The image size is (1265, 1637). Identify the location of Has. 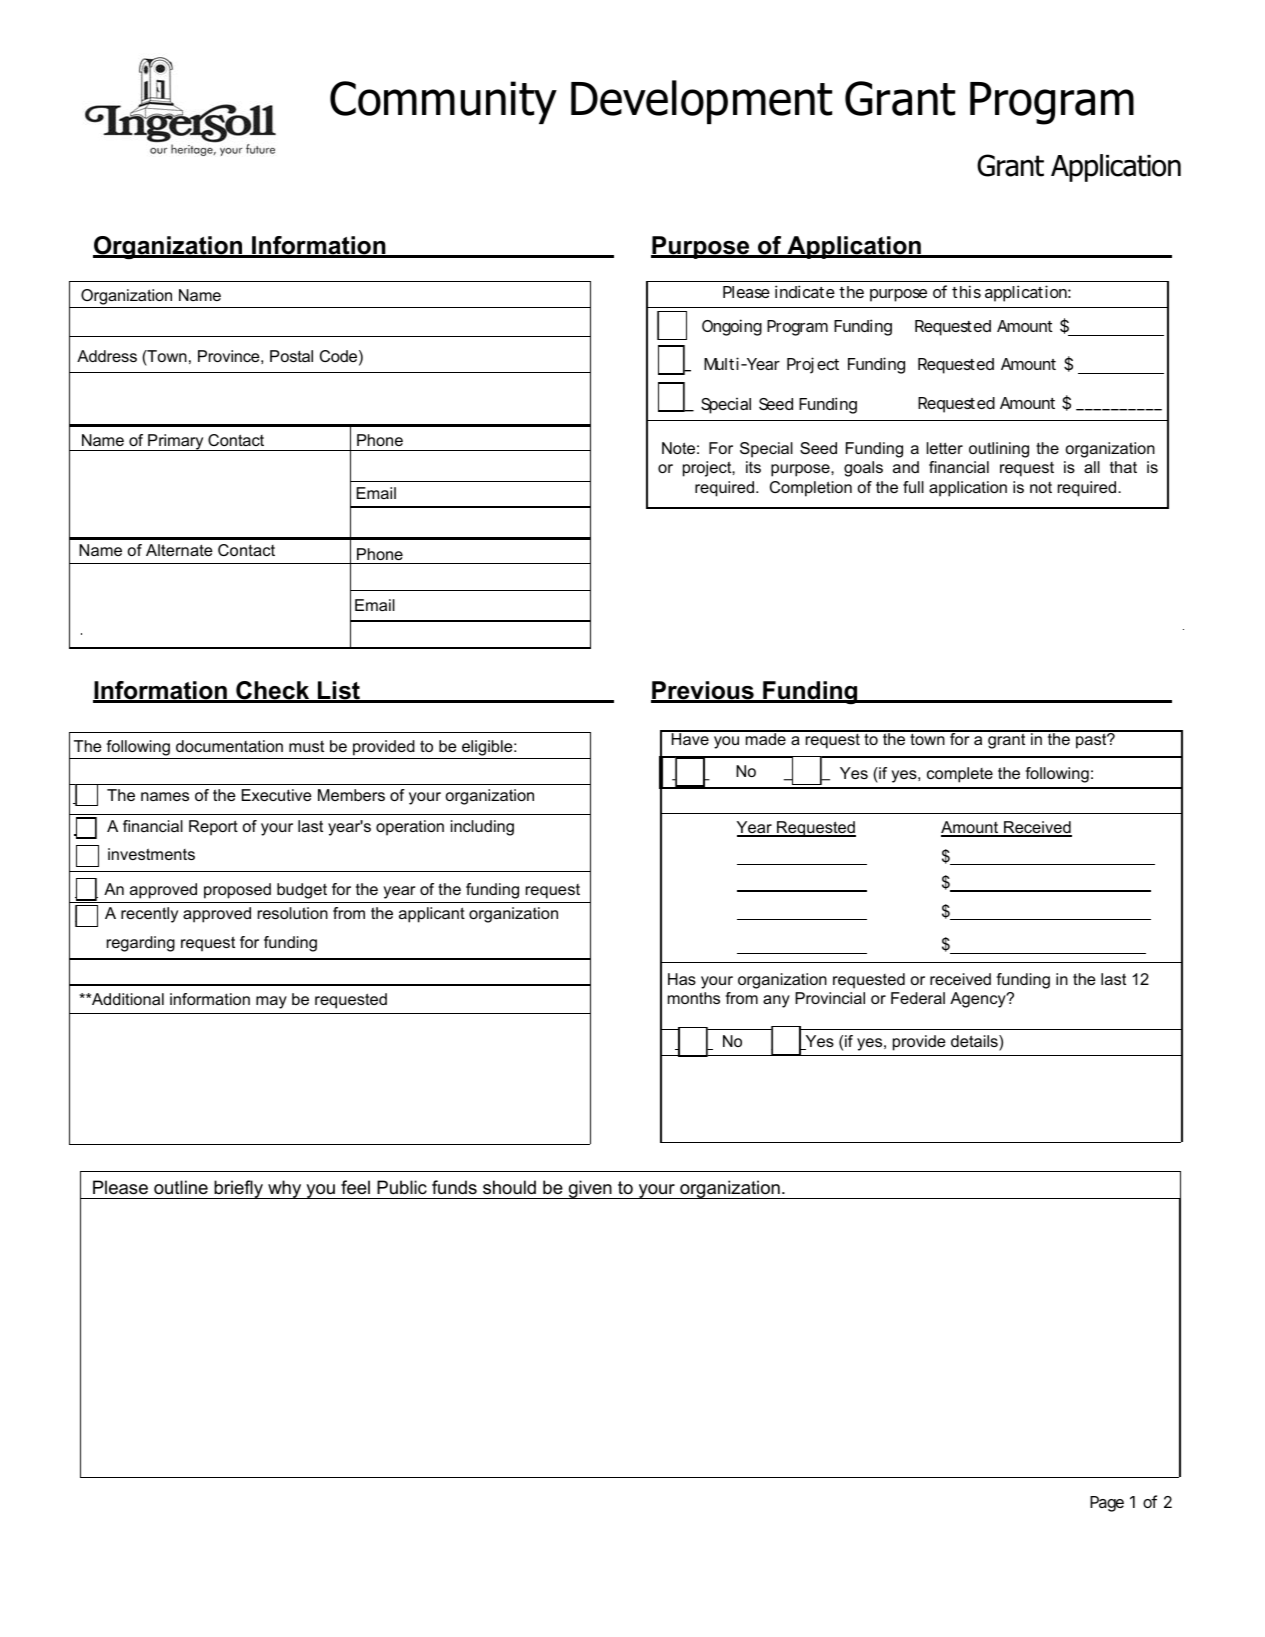
(682, 979).
